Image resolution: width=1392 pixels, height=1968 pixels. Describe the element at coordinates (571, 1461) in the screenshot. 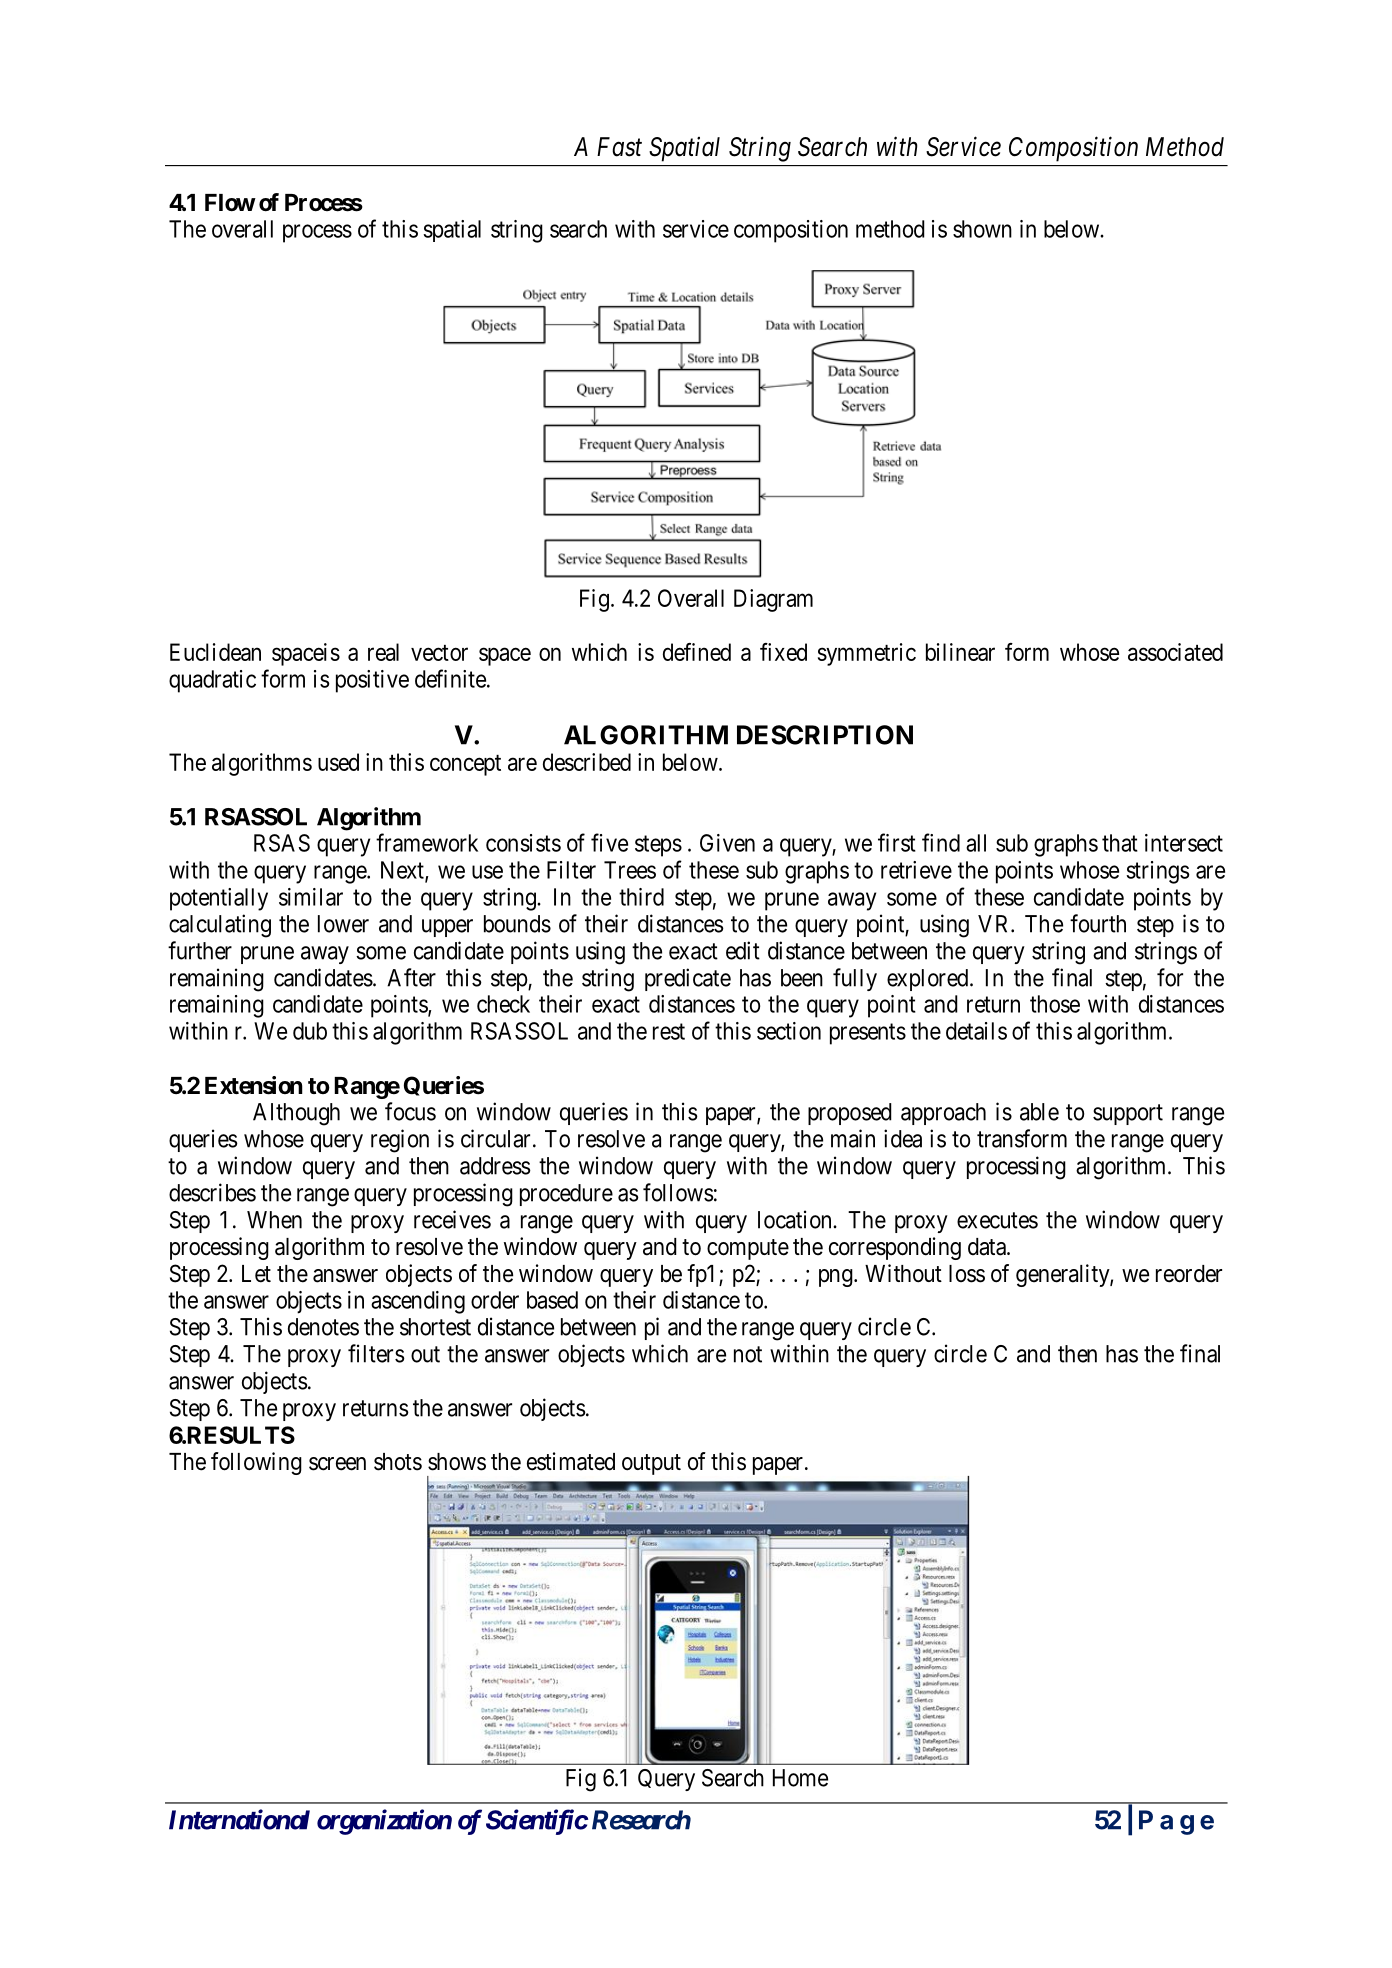

I see `estimated` at that location.
